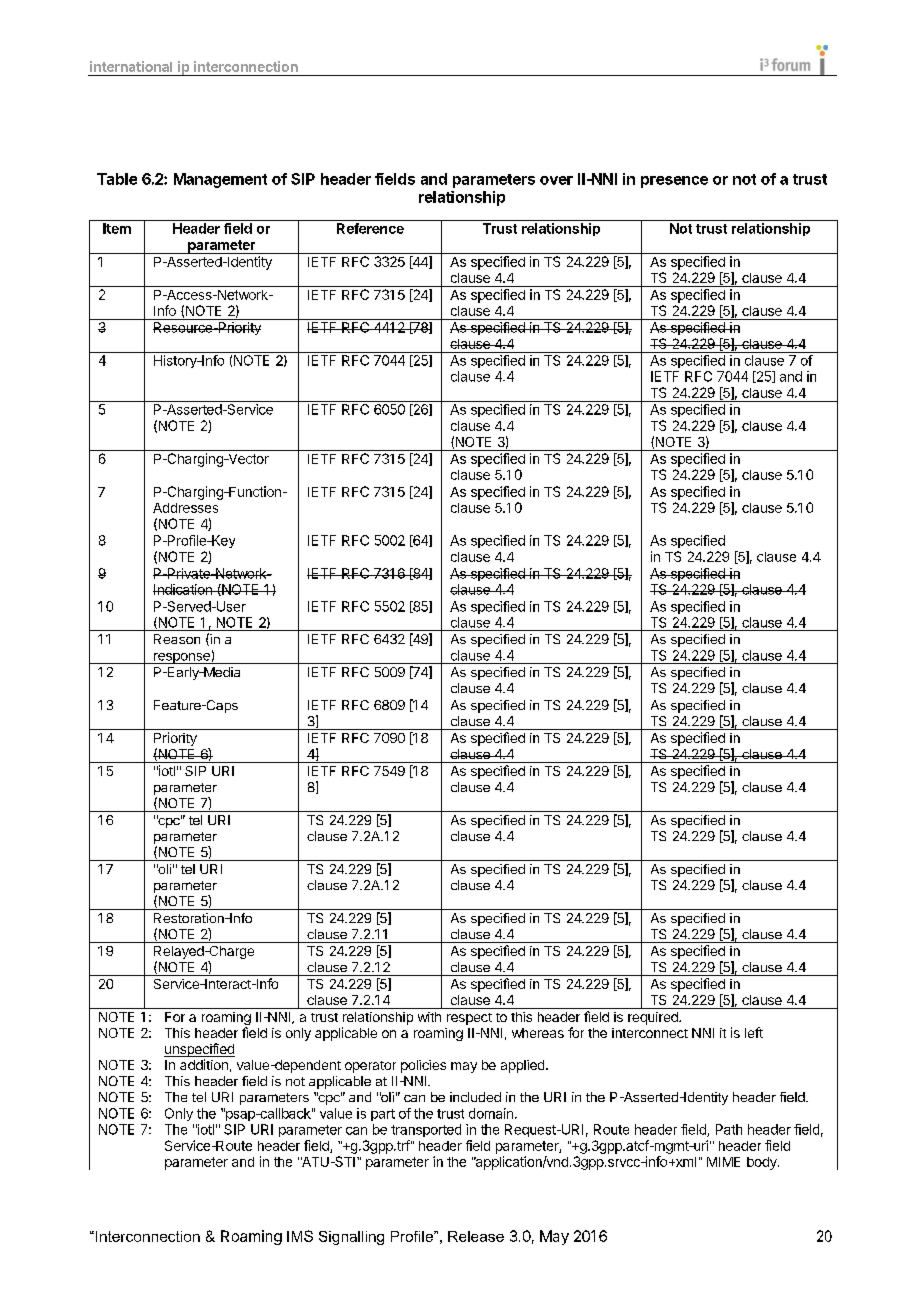 This screenshot has height=1308, width=924. Describe the element at coordinates (476, 1236) in the screenshot. I see `Release` at that location.
